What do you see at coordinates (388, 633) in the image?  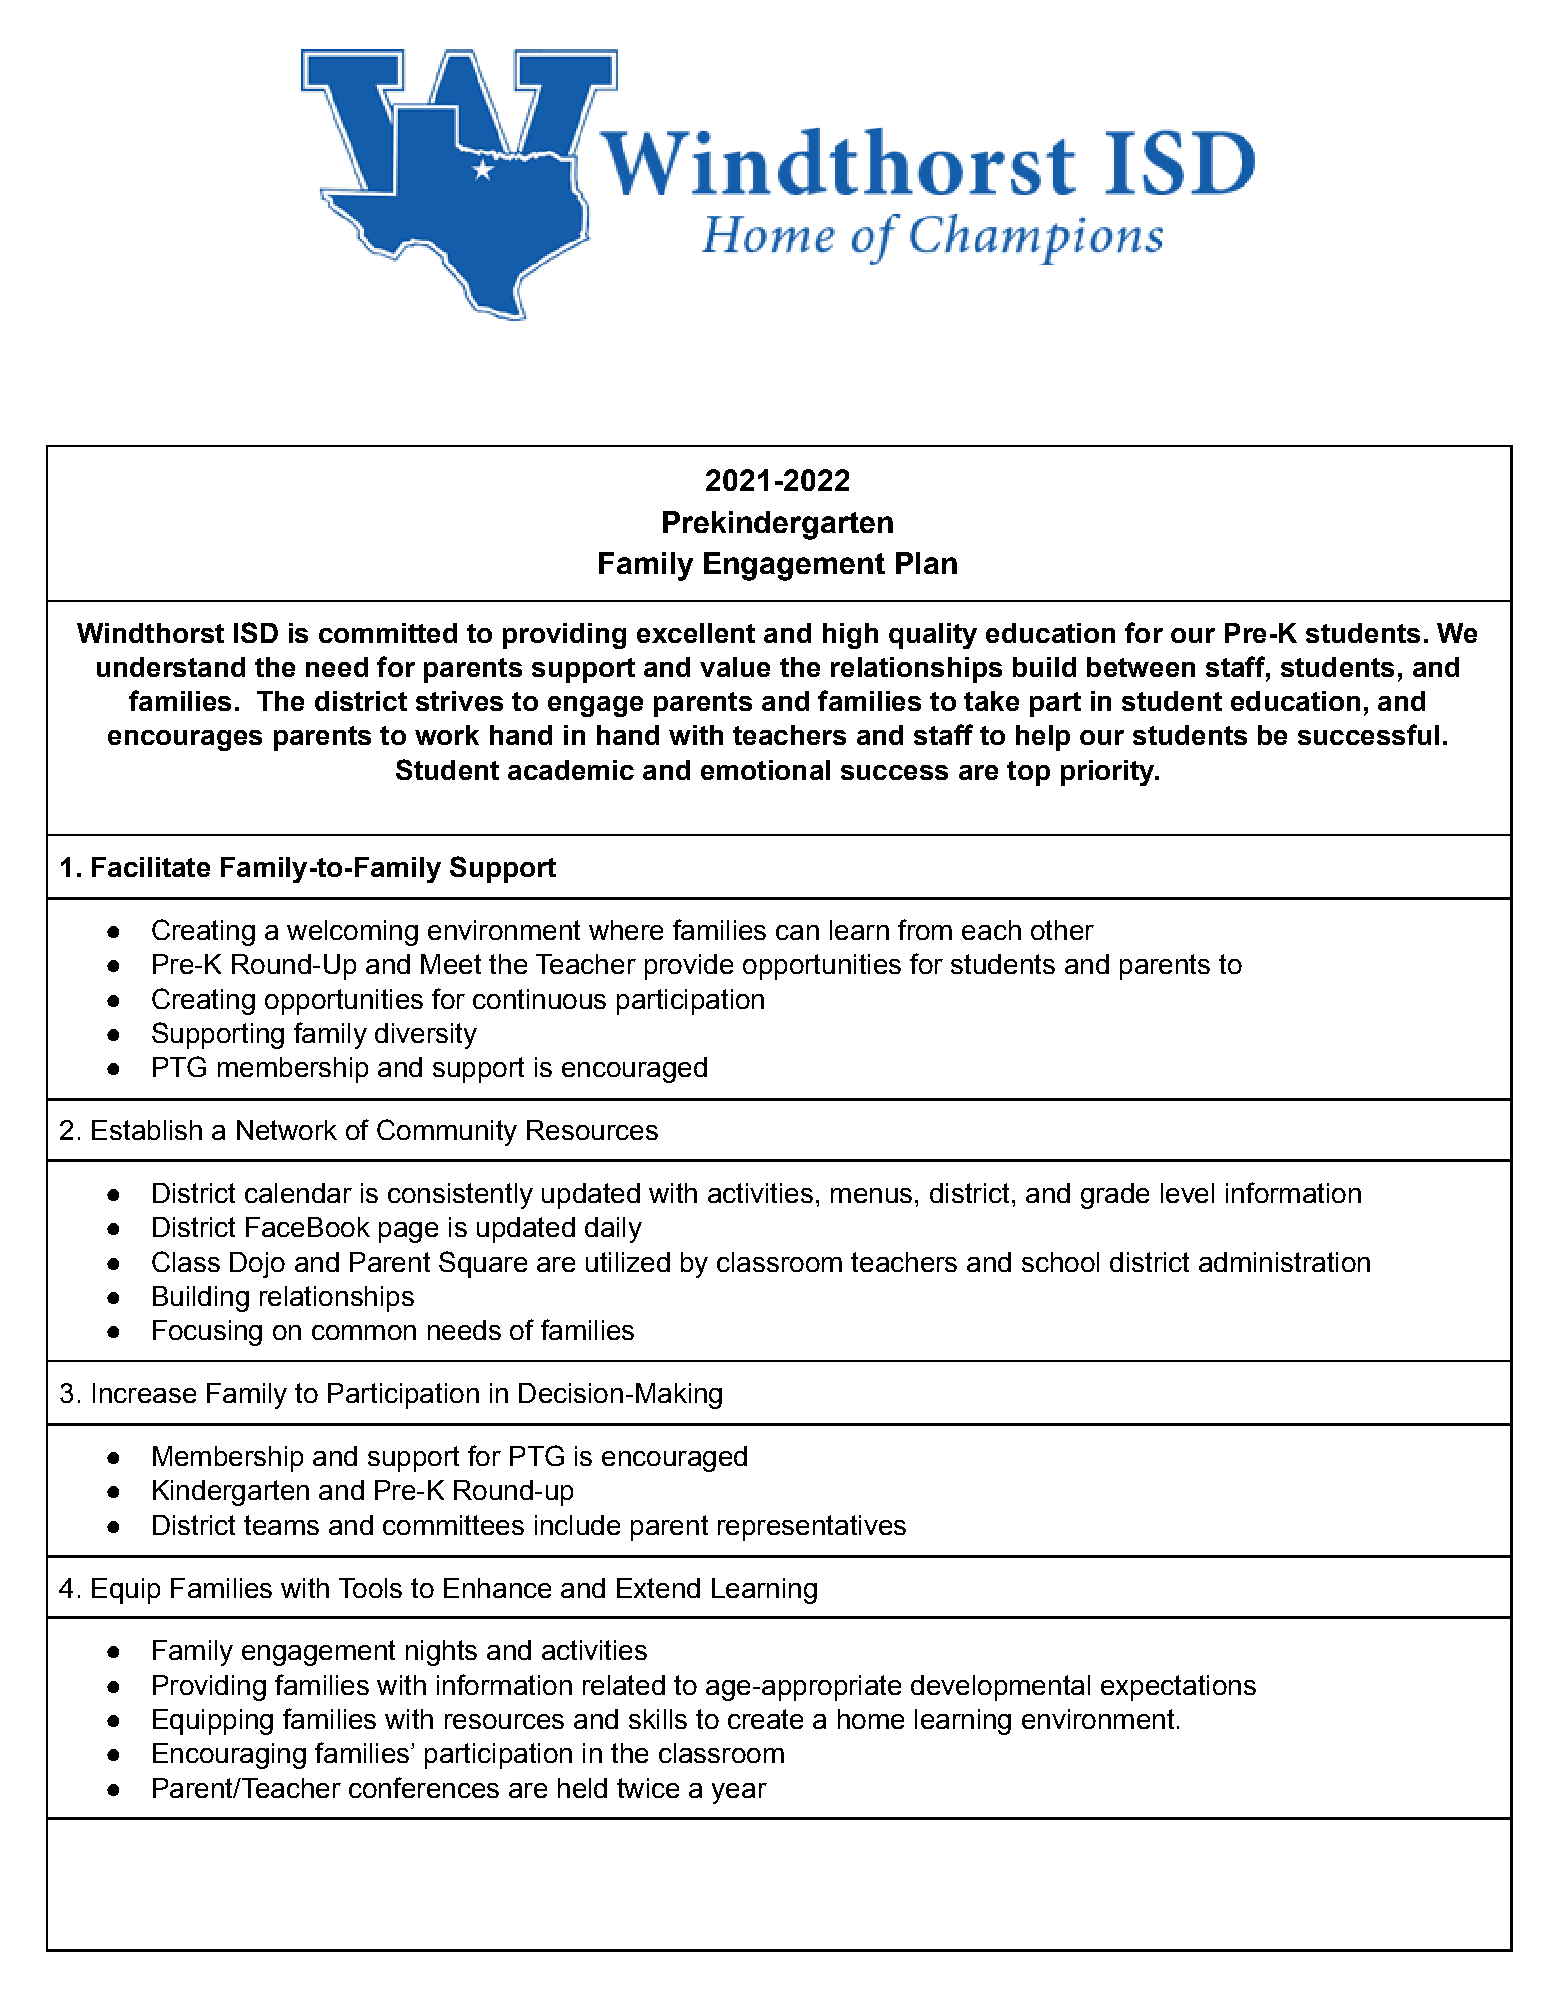 I see `committed` at bounding box center [388, 633].
